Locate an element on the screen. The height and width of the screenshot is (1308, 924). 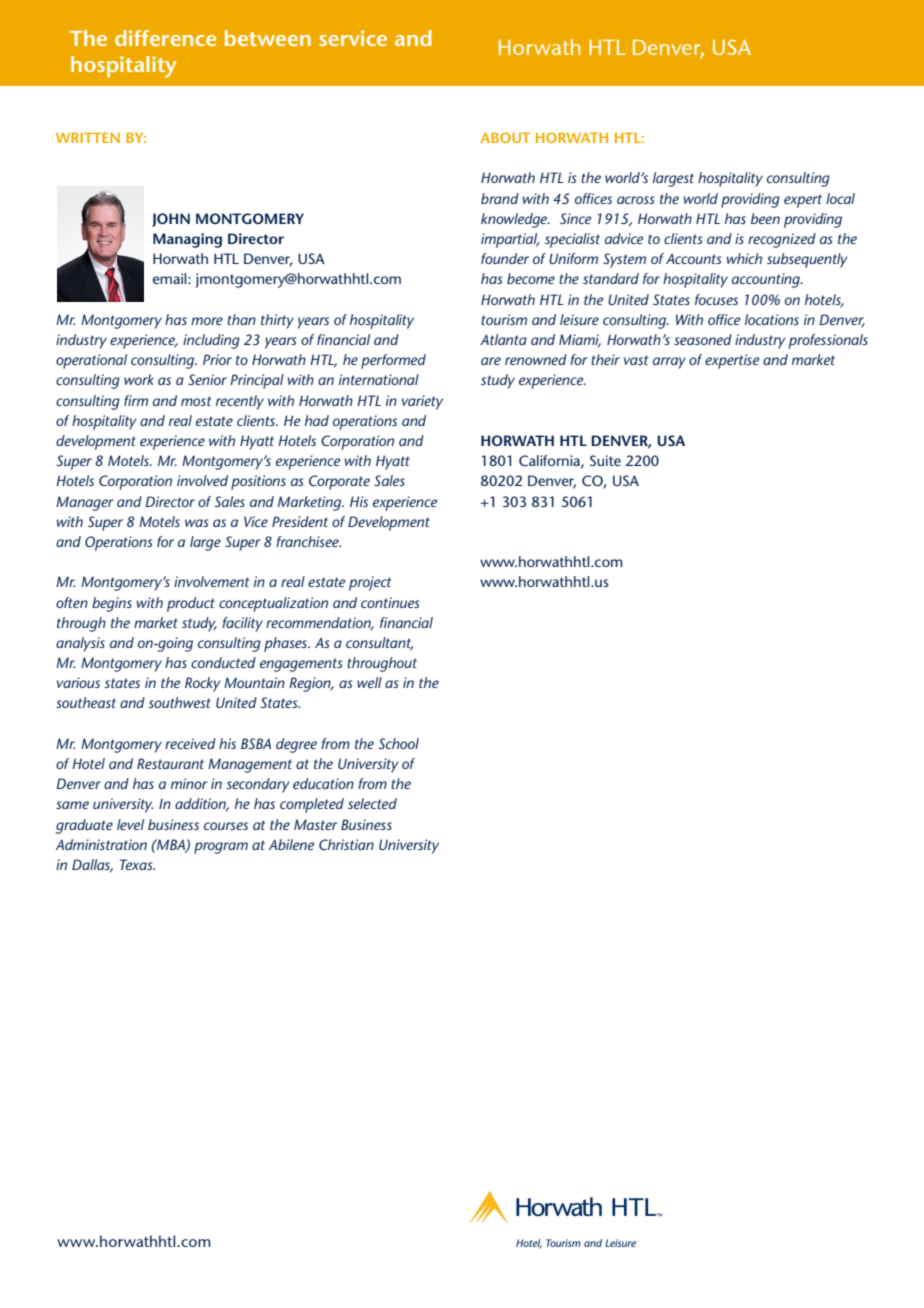
local is located at coordinates (840, 198).
